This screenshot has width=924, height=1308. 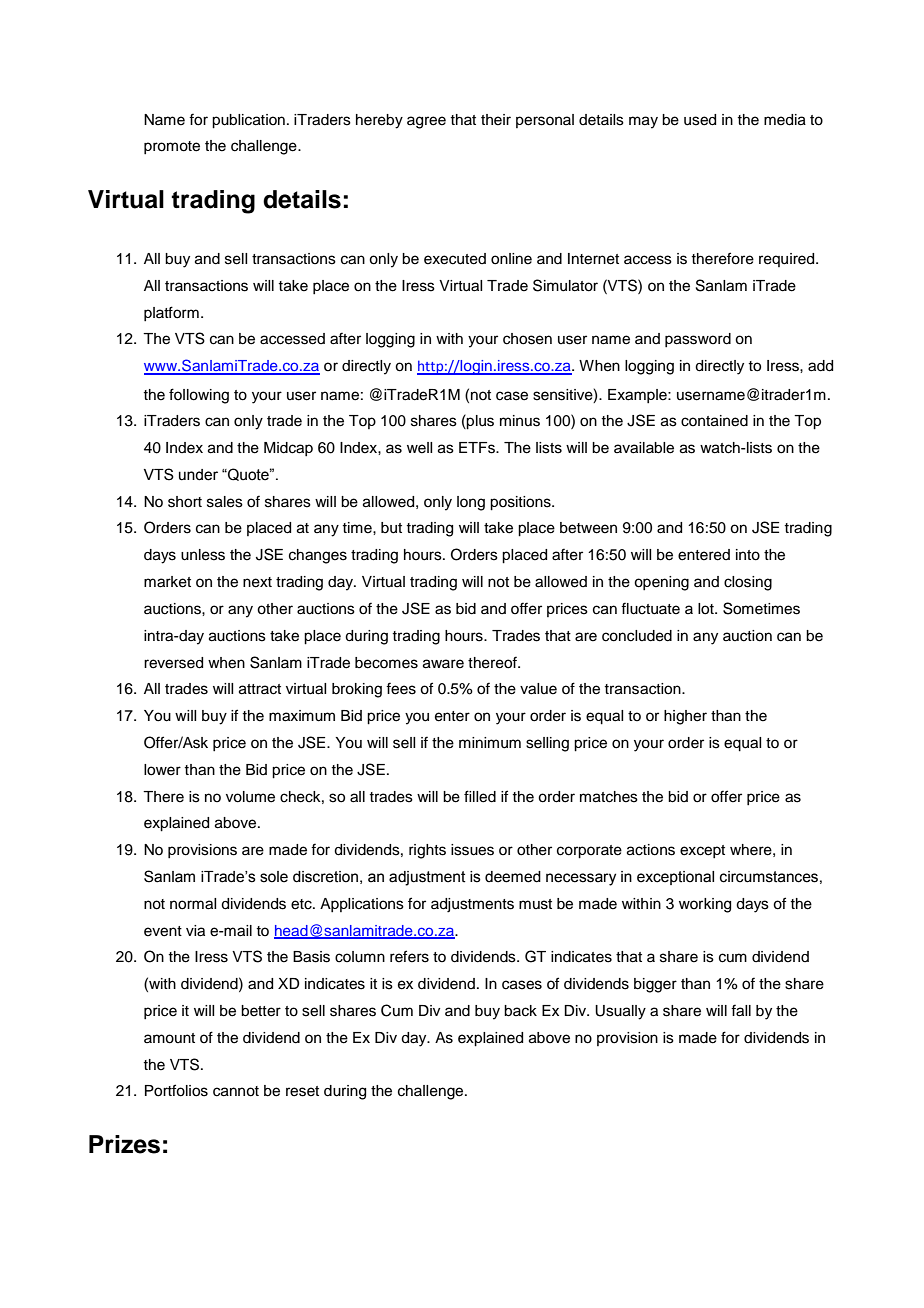 I want to click on their, so click(x=496, y=120).
